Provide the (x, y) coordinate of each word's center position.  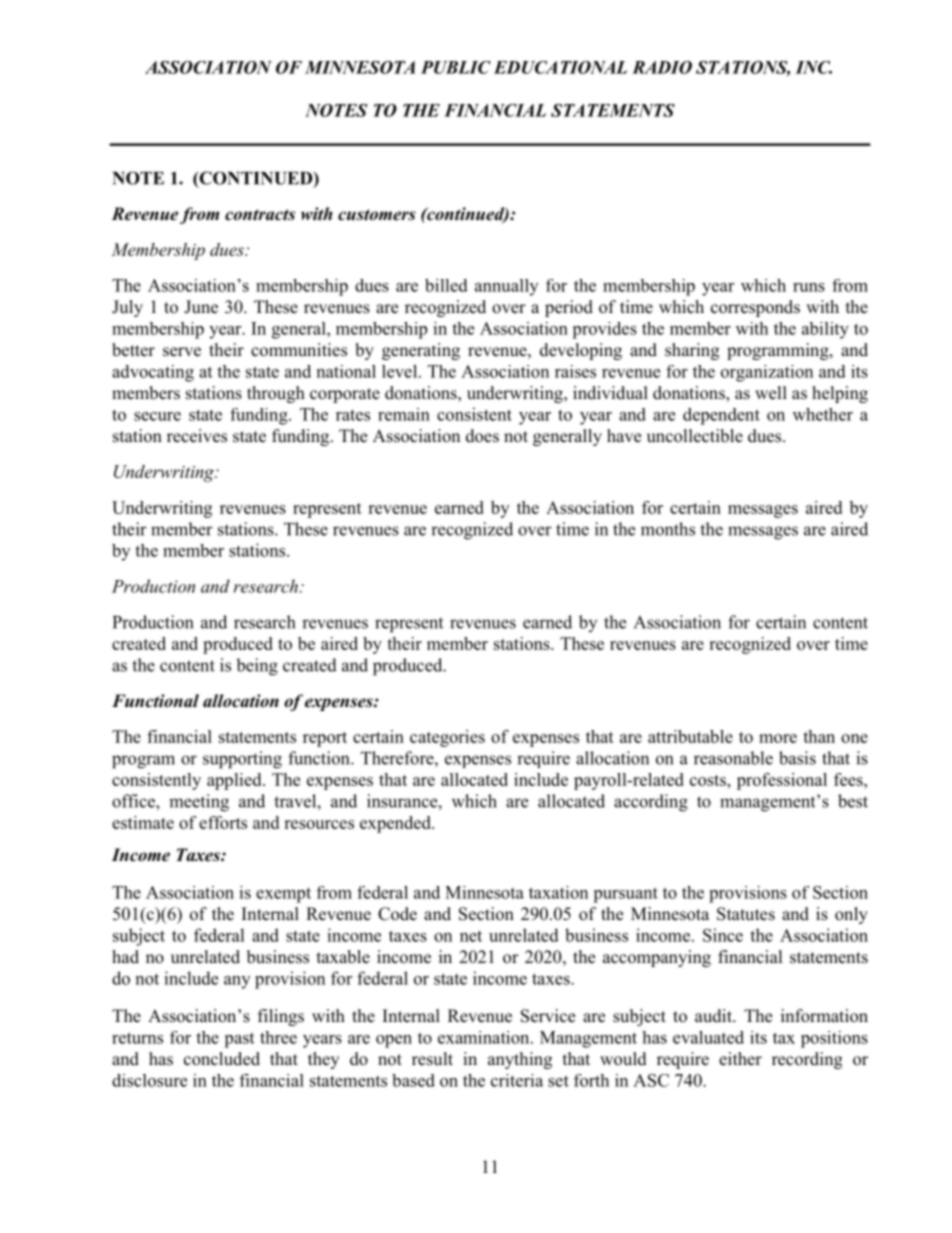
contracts (260, 215)
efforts (223, 822)
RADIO (662, 67)
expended (396, 824)
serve (182, 352)
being (257, 667)
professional (782, 781)
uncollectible (695, 436)
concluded (222, 1059)
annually (506, 287)
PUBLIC (456, 67)
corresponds (755, 308)
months (668, 529)
